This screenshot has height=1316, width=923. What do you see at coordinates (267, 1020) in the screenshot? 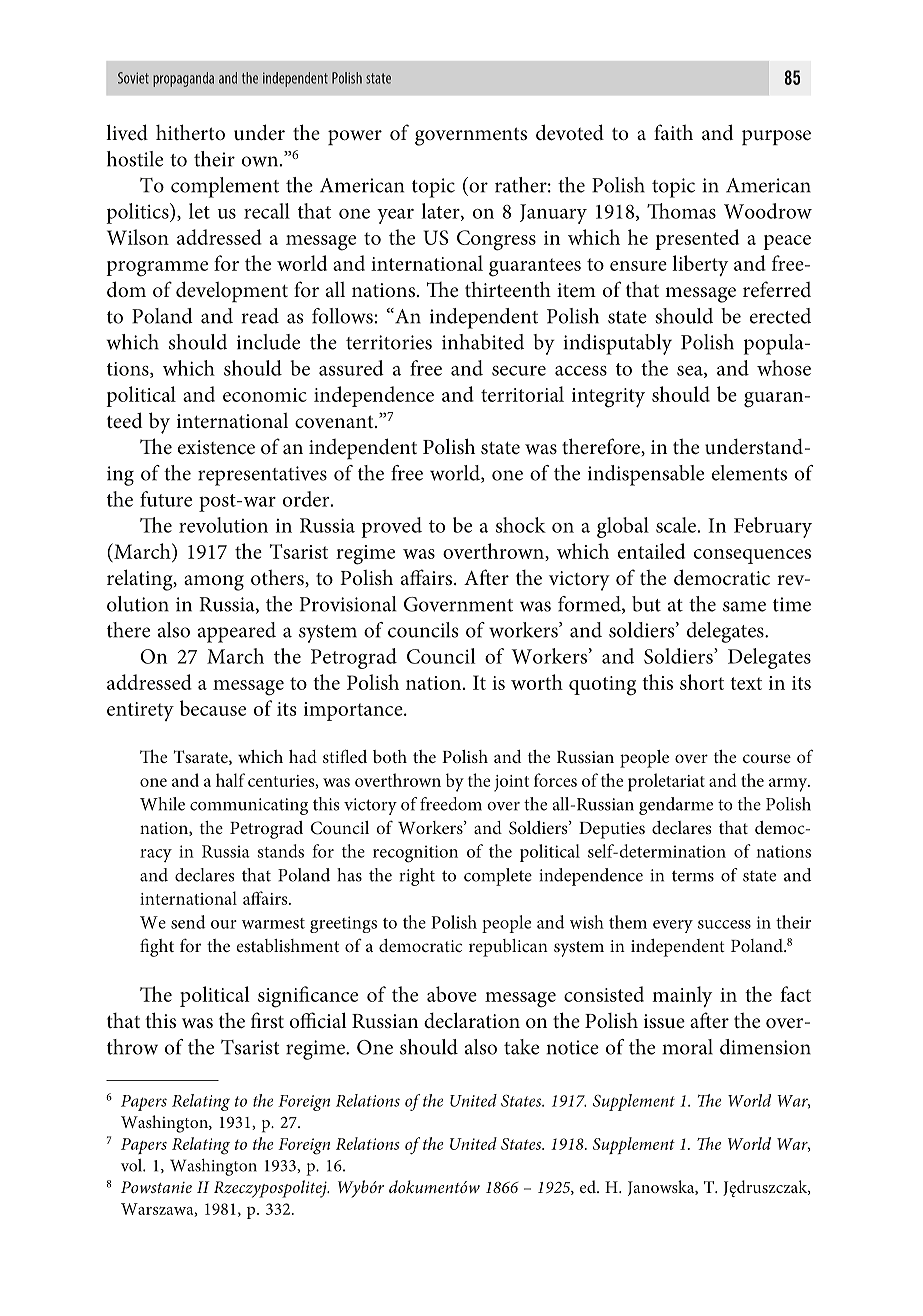
I see `first` at bounding box center [267, 1020].
